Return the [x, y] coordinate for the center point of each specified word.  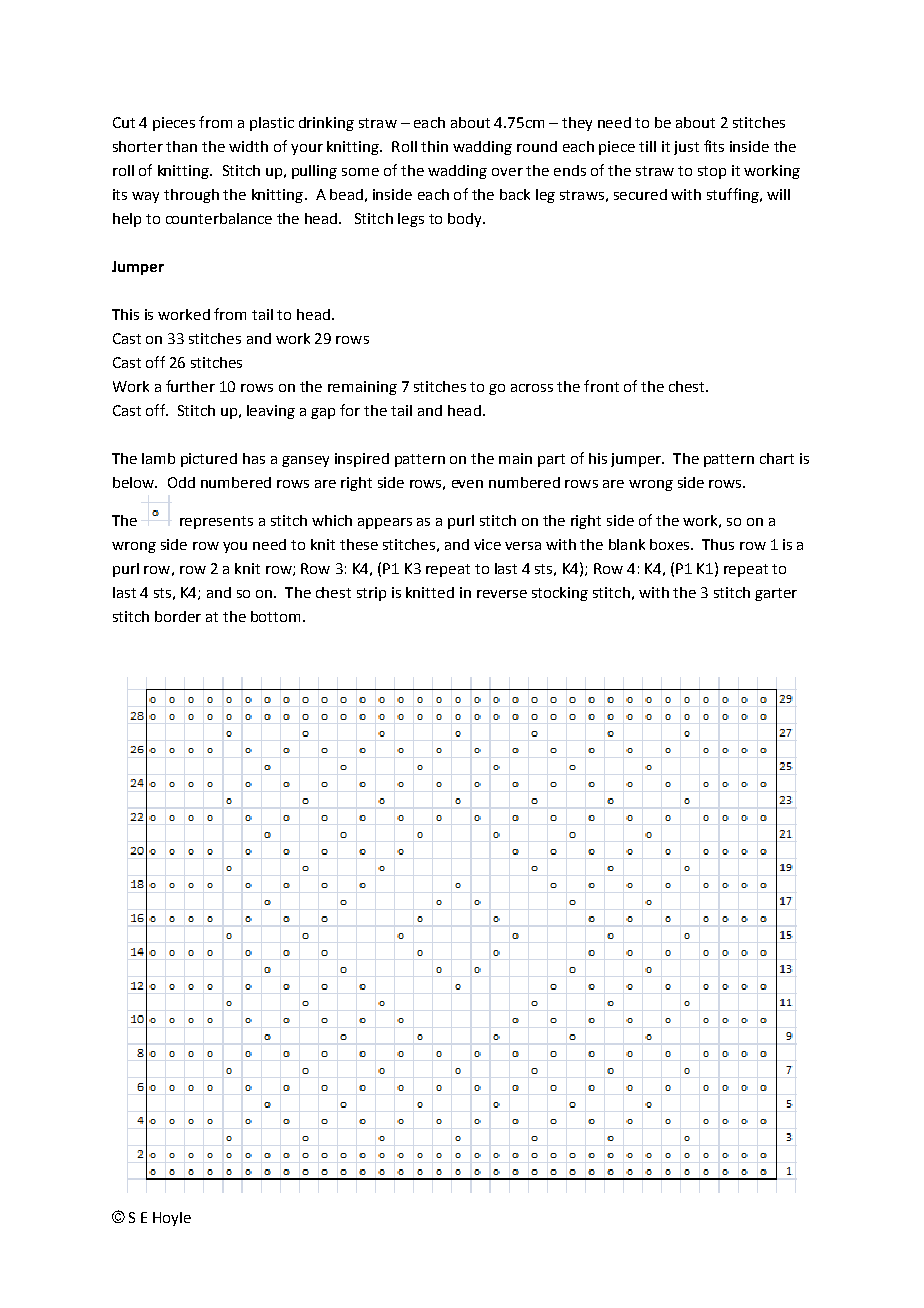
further [190, 386]
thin [434, 146]
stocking [560, 594]
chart [777, 458]
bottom [275, 616]
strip [371, 594]
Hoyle [172, 1219]
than [181, 146]
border [178, 616]
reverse [502, 594]
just [686, 148]
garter [776, 594]
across [532, 388]
